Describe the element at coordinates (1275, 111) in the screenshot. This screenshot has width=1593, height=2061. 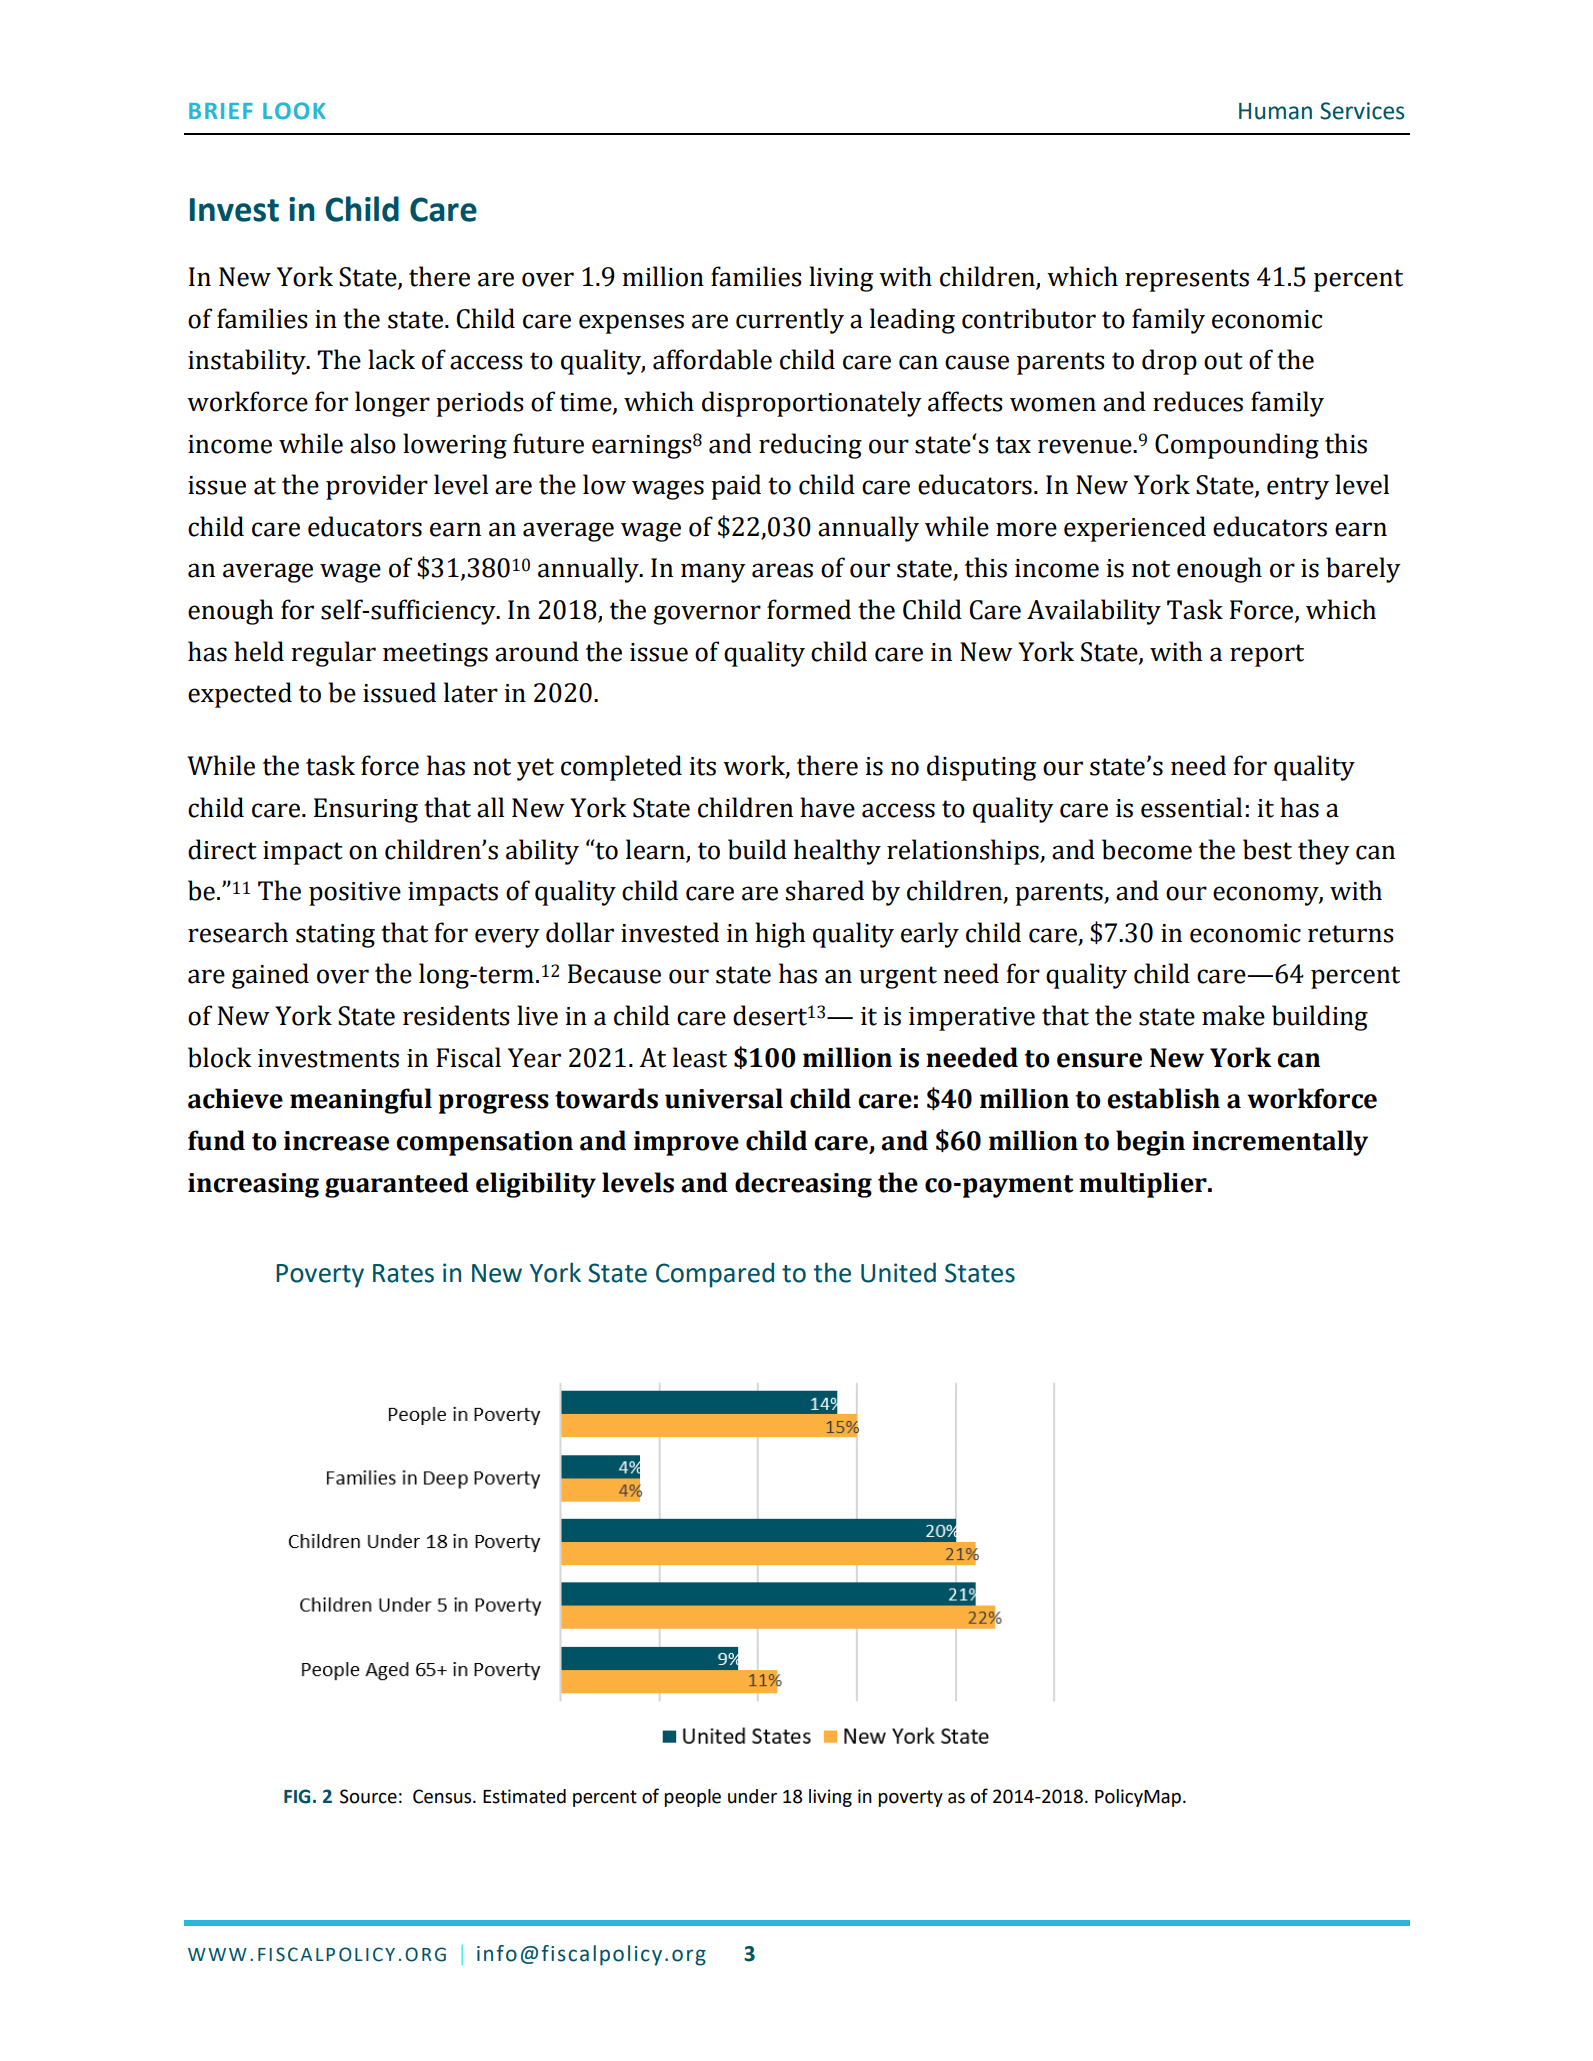
I see `Human` at that location.
